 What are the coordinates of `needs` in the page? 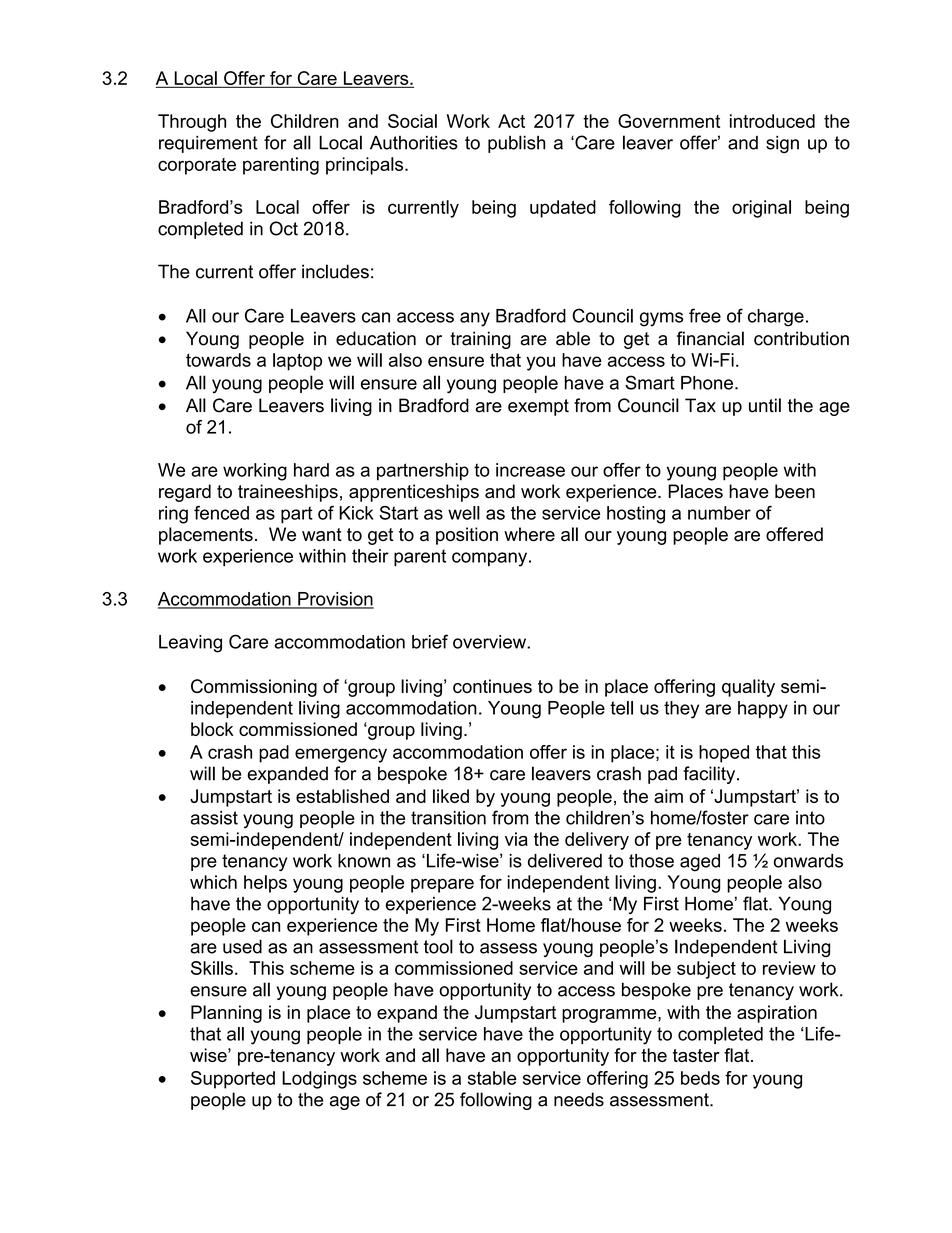 It's located at (579, 1099).
